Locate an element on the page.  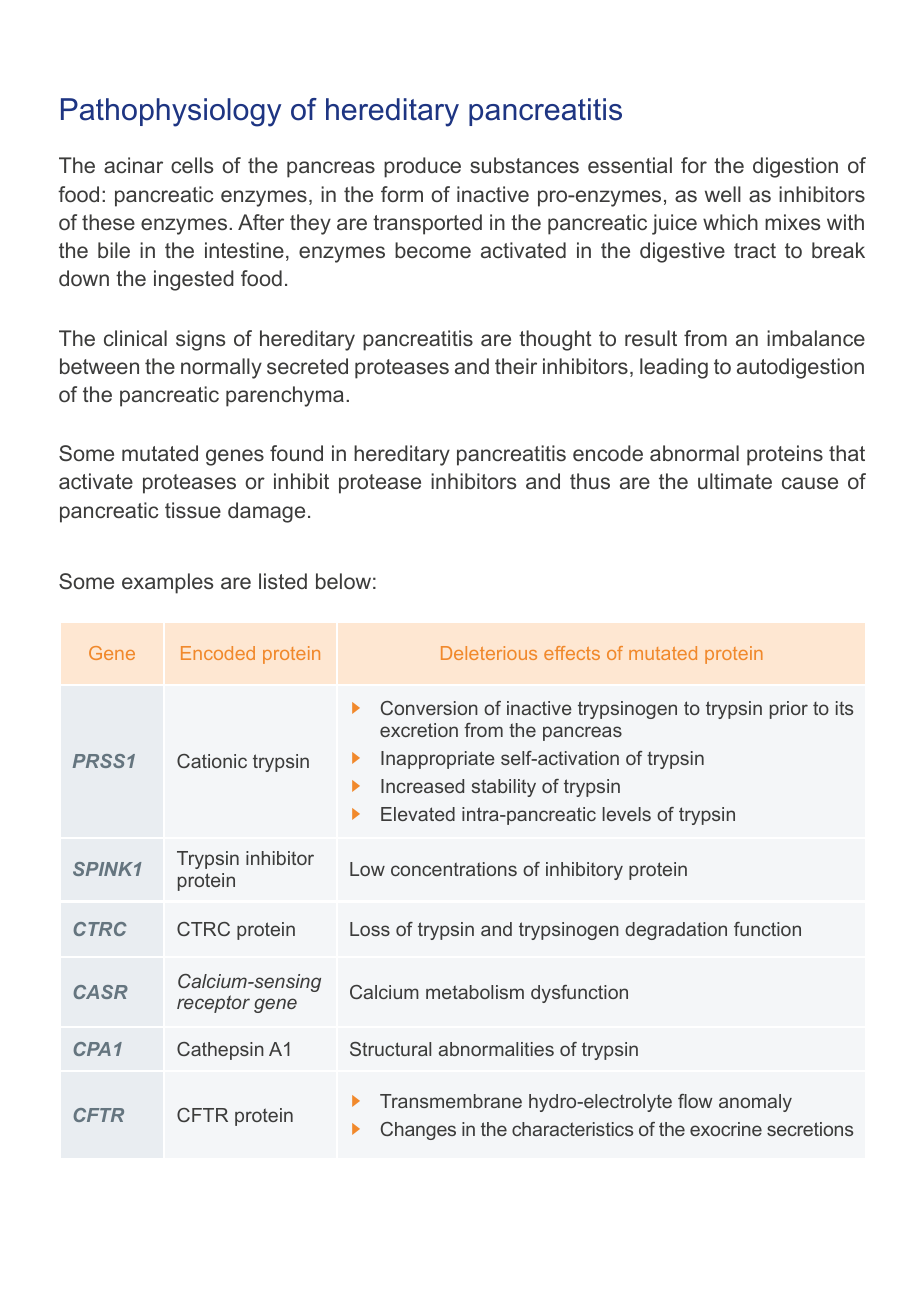
examples is located at coordinates (167, 583).
